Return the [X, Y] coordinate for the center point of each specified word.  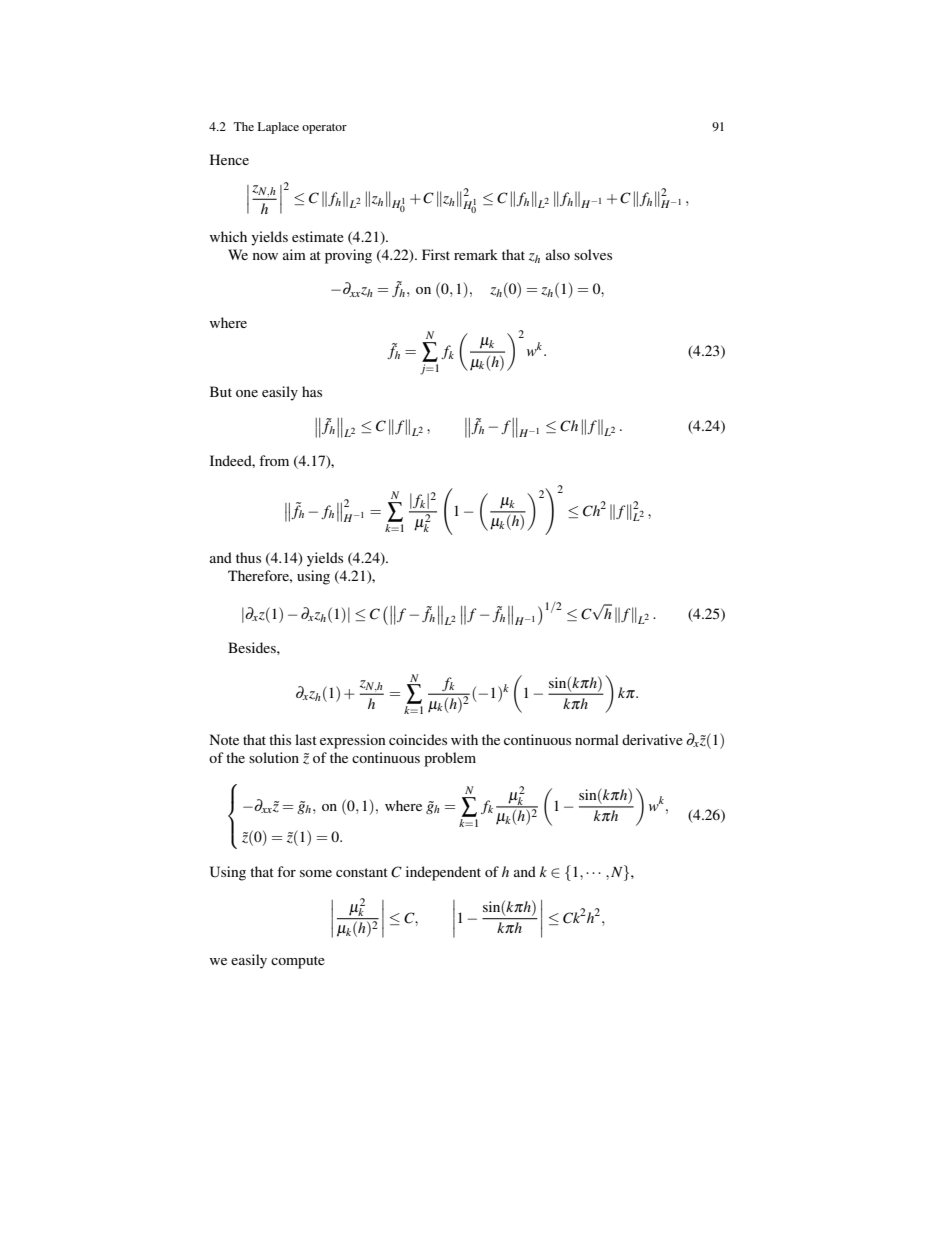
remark [476, 254]
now [265, 256]
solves [593, 254]
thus [248, 557]
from [274, 460]
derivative [652, 739]
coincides [418, 739]
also [558, 254]
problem [450, 759]
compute [298, 962]
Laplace [278, 128]
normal [597, 739]
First [436, 254]
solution [274, 757]
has [312, 391]
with [464, 739]
